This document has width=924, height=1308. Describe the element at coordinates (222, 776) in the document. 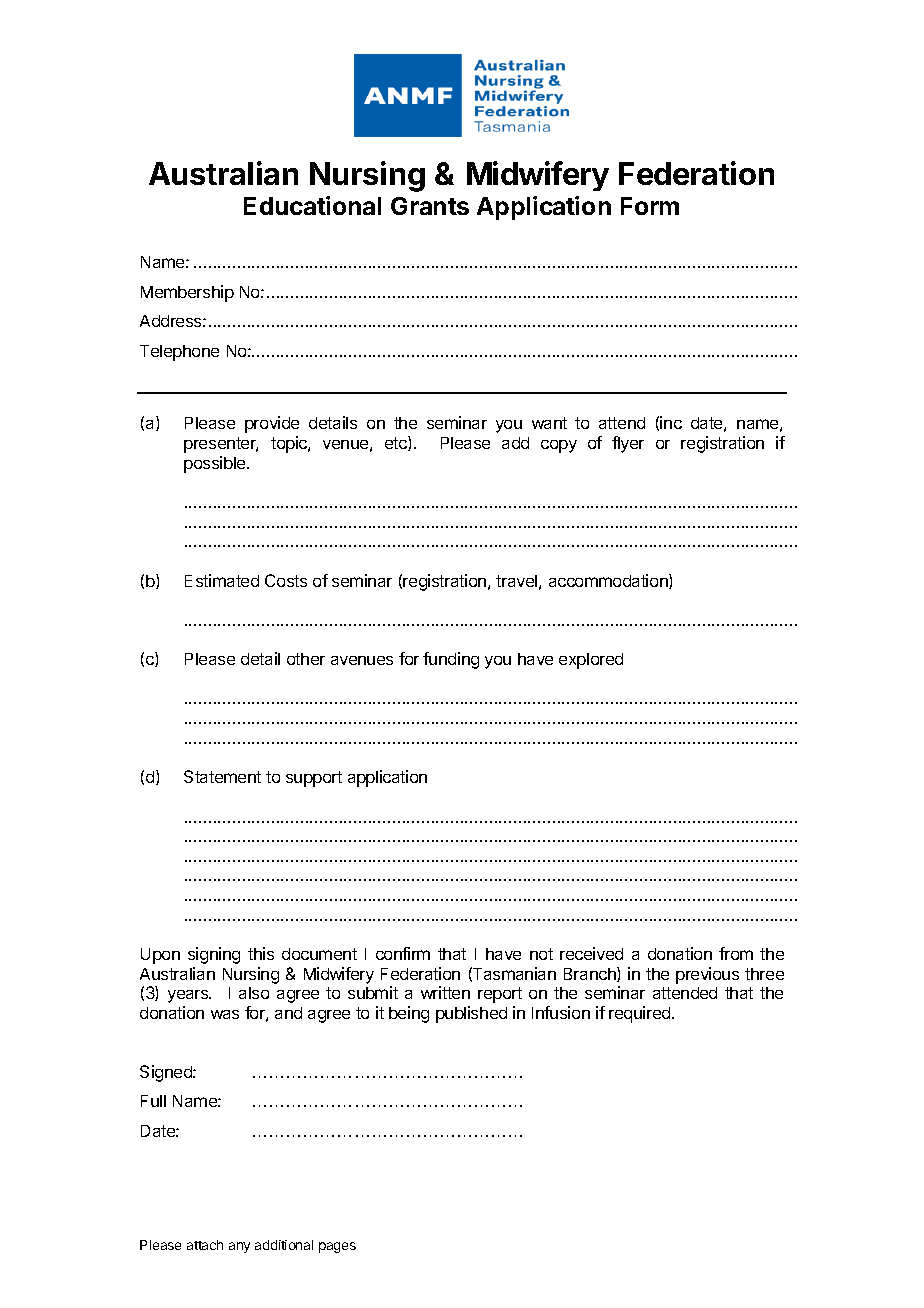

I see `Statement` at that location.
